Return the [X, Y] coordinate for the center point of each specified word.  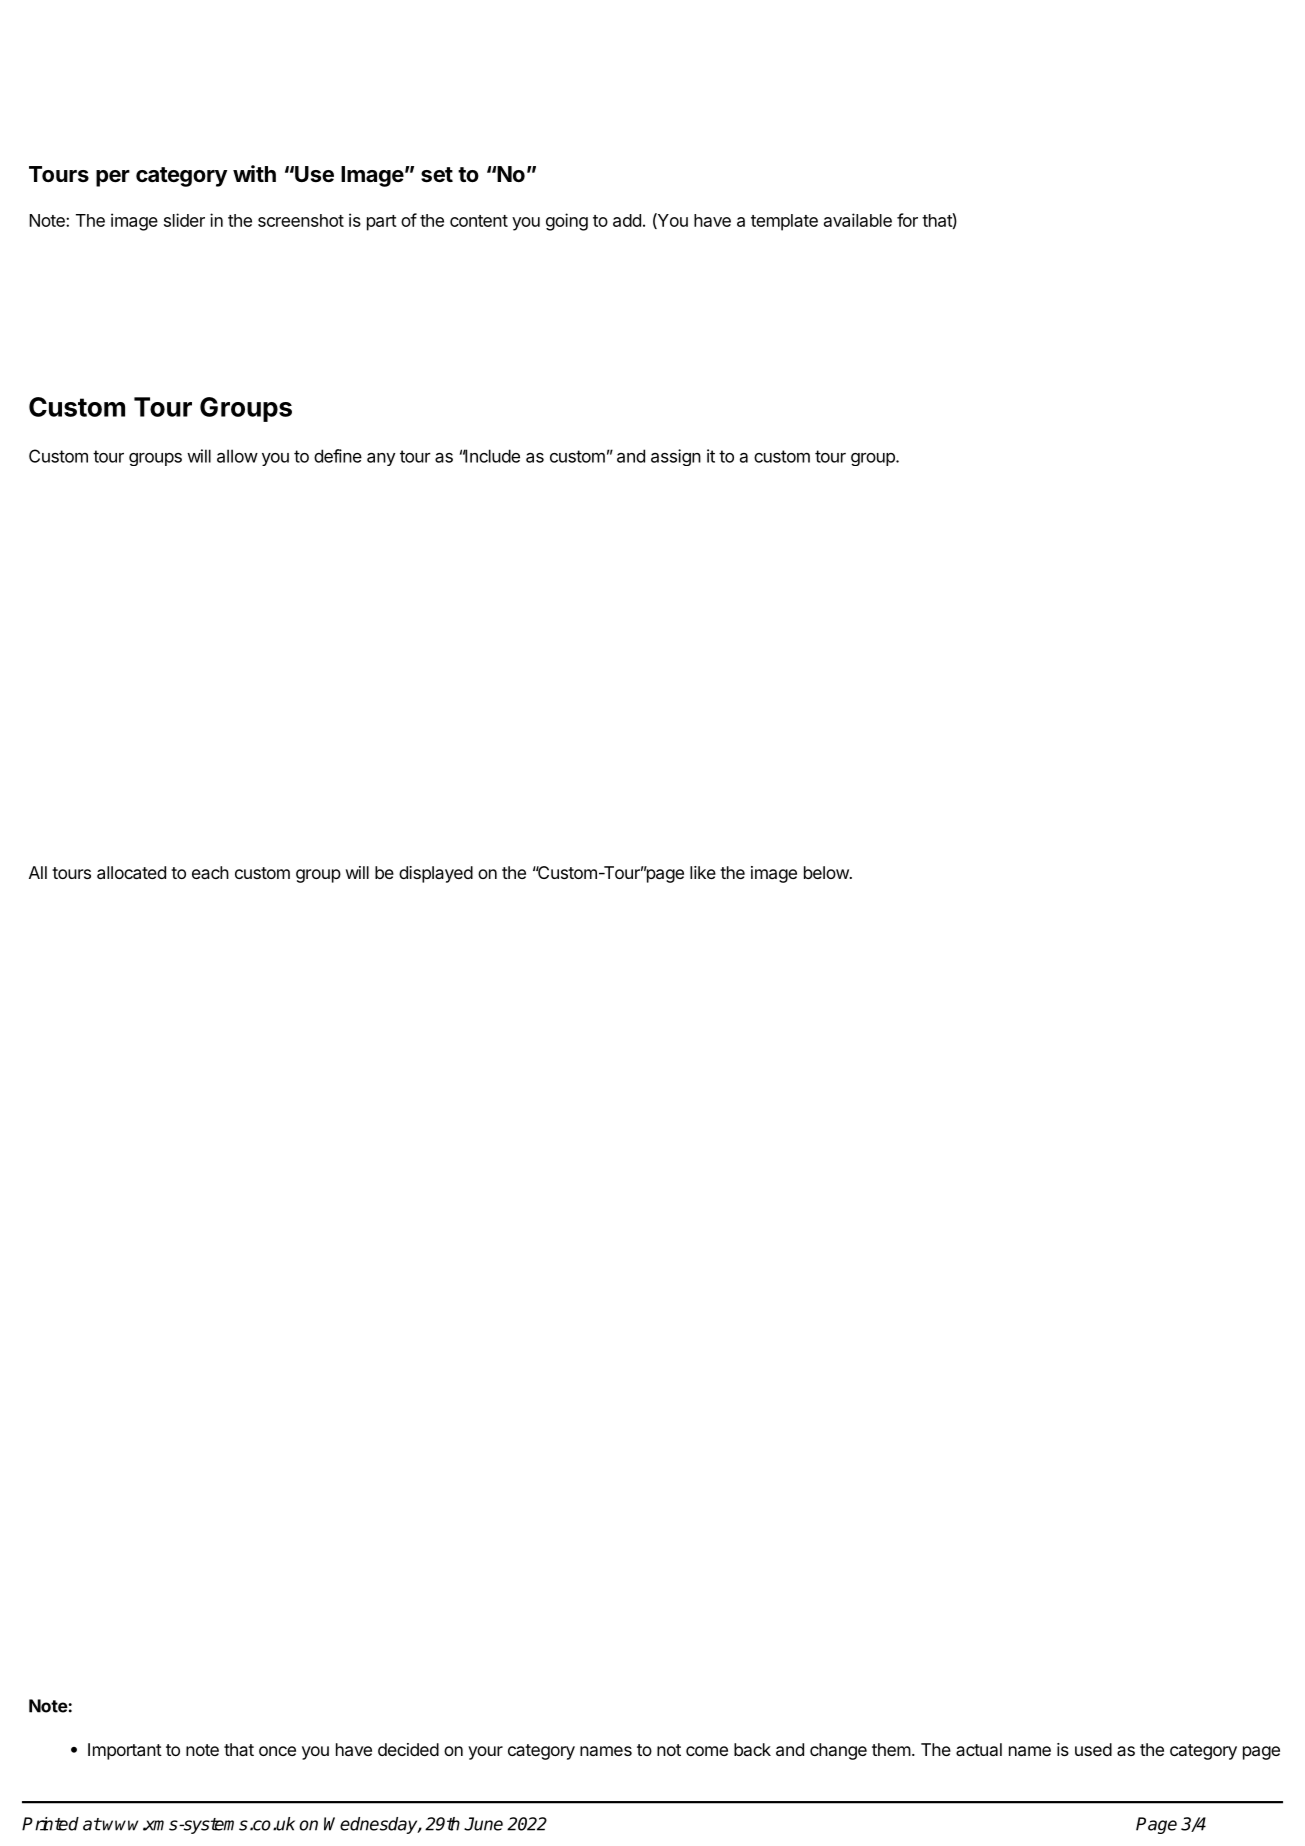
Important [125, 1751]
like [703, 872]
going [567, 222]
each [210, 872]
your [485, 1753]
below [827, 872]
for [907, 220]
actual [979, 1749]
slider [184, 220]
